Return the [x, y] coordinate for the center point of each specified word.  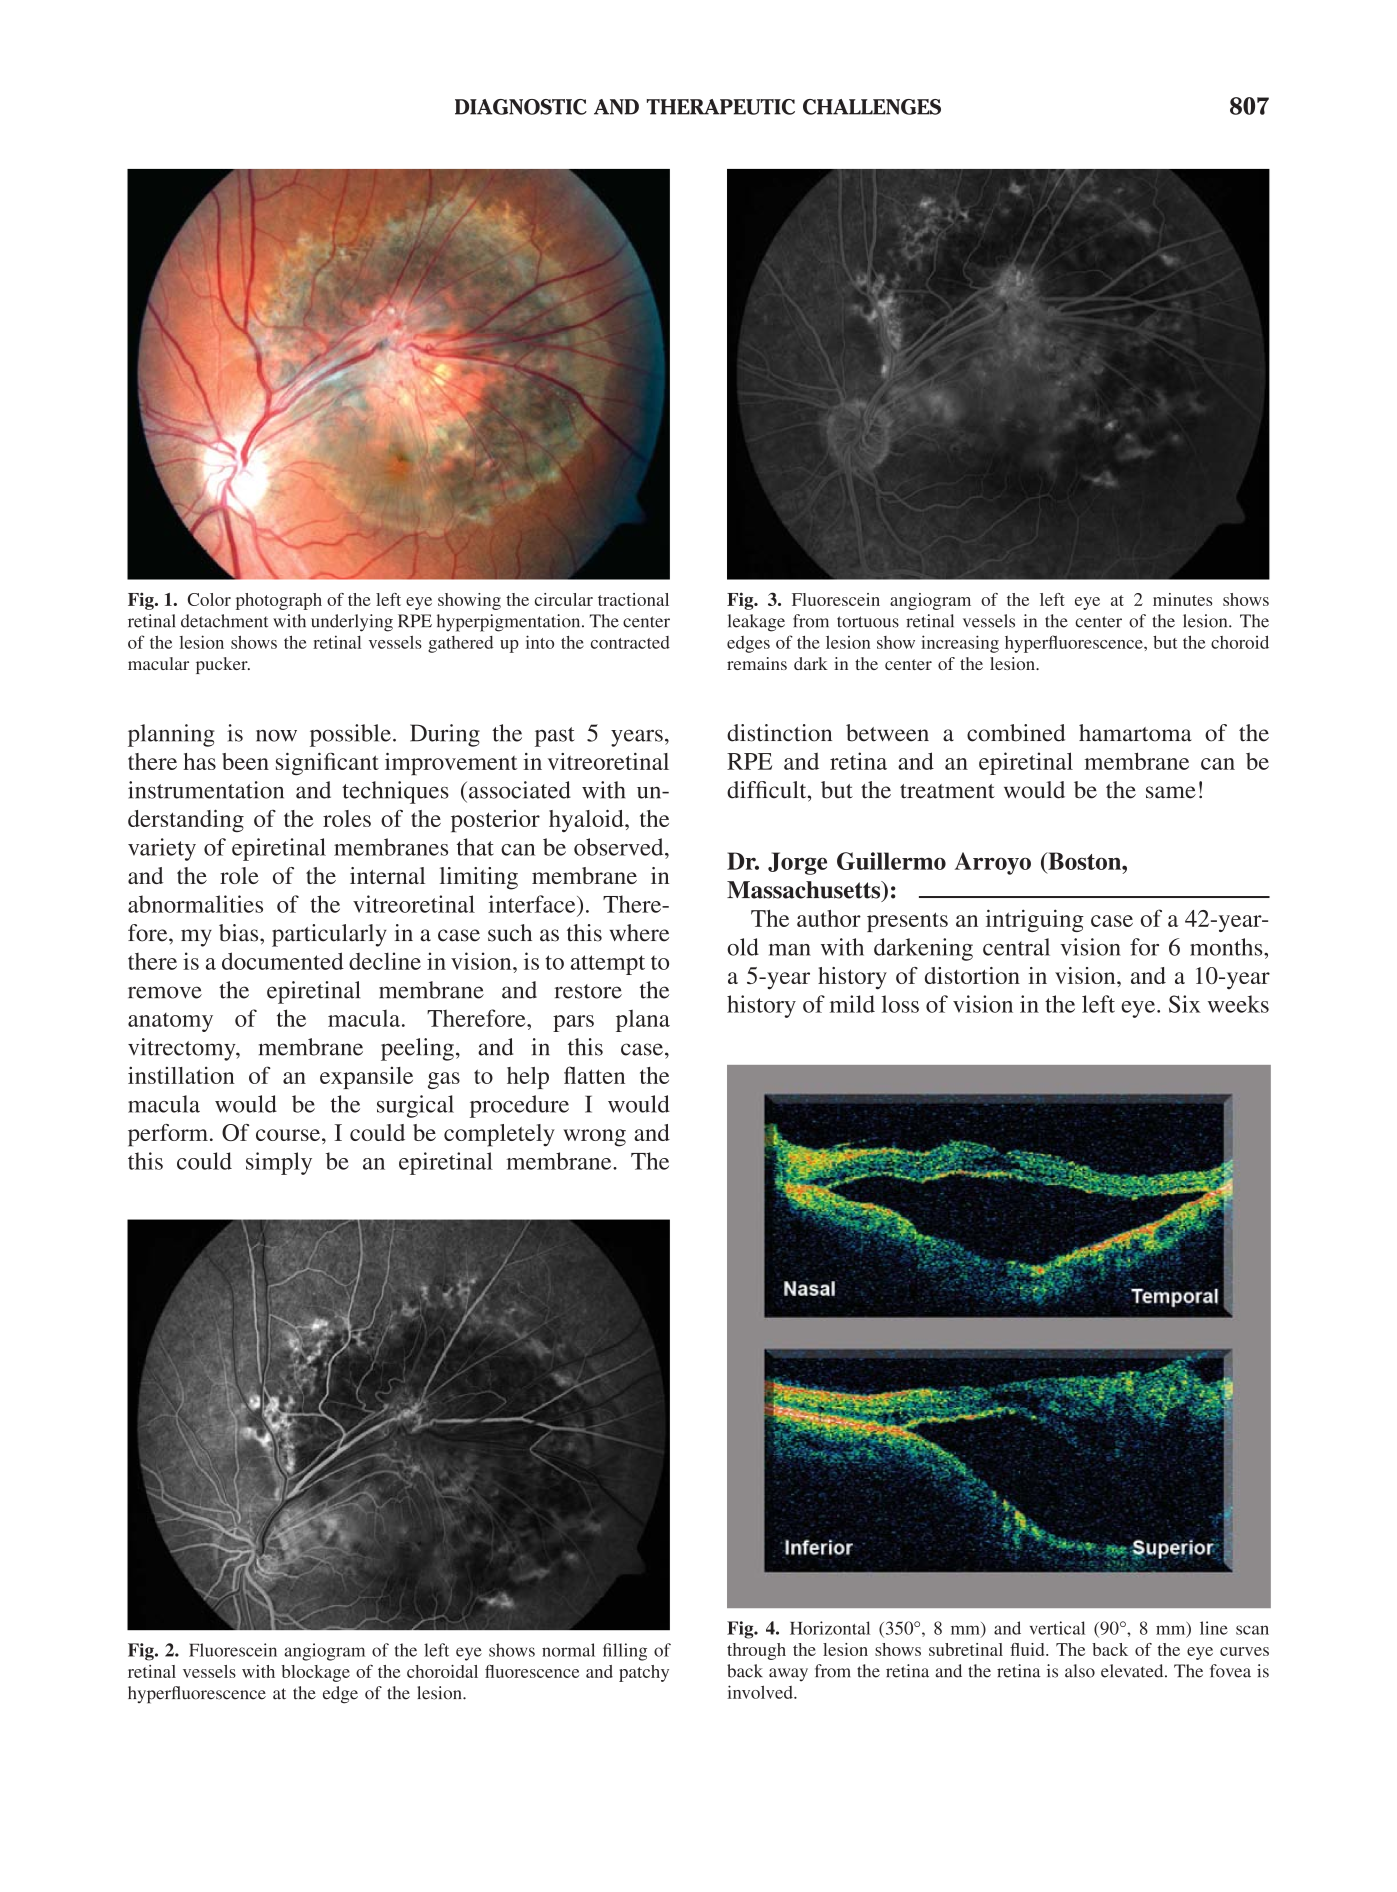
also [1080, 1671]
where [639, 933]
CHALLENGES [872, 107]
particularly [329, 935]
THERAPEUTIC [721, 107]
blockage [315, 1673]
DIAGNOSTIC [521, 107]
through [756, 1651]
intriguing [1035, 920]
